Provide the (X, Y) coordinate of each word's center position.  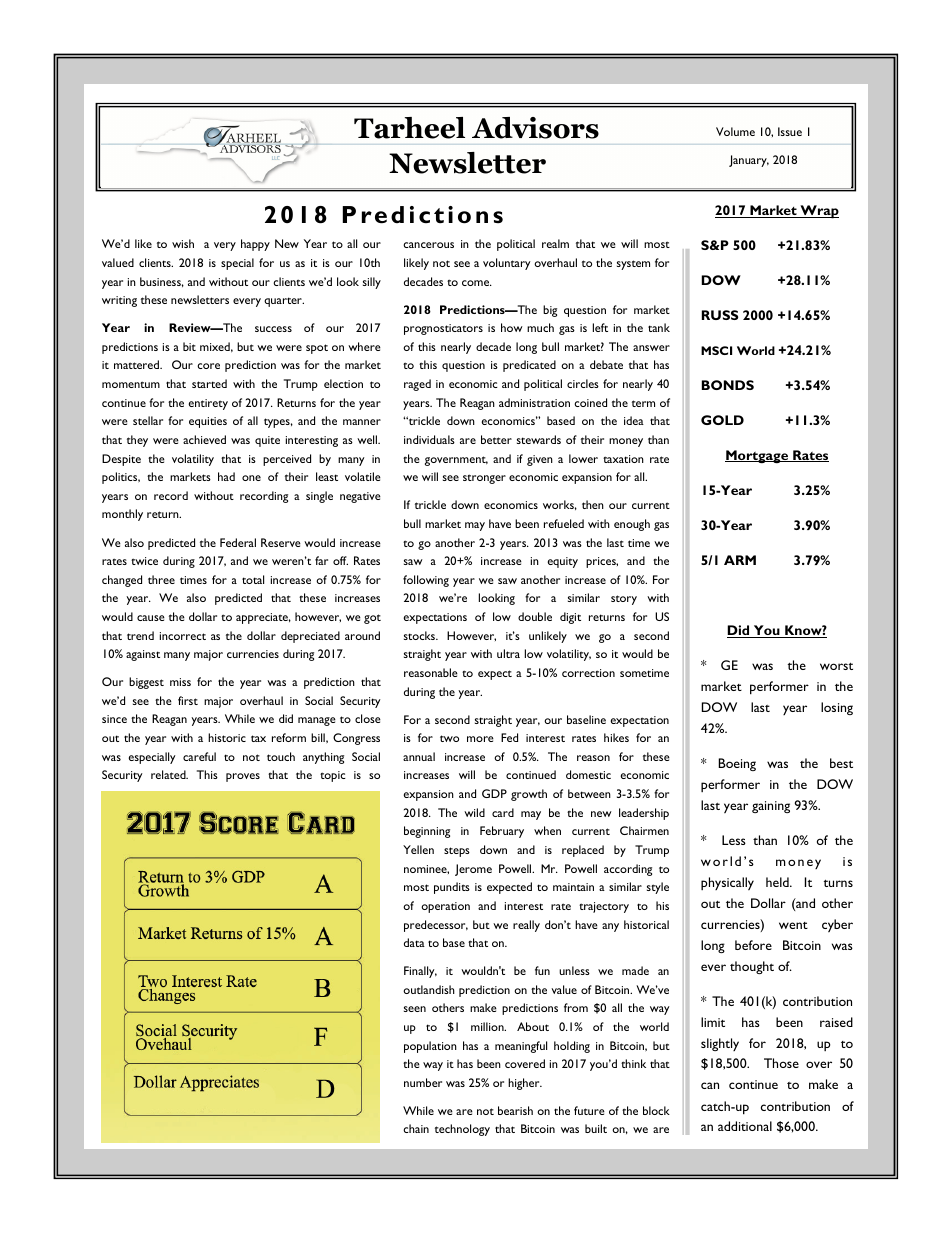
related (169, 774)
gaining (771, 807)
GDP (494, 793)
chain (416, 1128)
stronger (484, 479)
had (226, 476)
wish (183, 243)
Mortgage (758, 456)
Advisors (535, 128)
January (749, 161)
